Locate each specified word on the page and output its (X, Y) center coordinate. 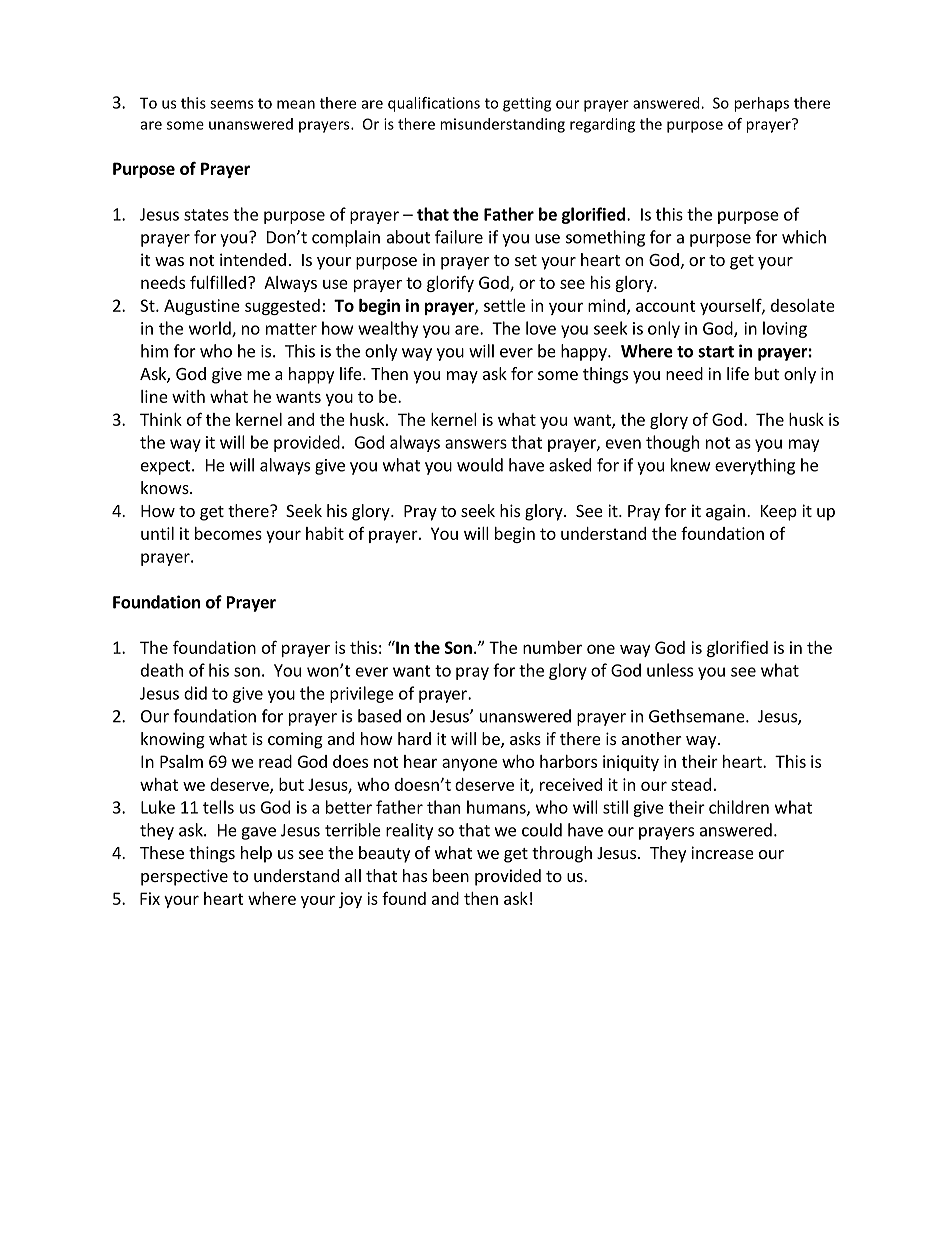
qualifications (434, 104)
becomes (228, 533)
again (725, 512)
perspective (184, 877)
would (480, 465)
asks (525, 738)
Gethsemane (698, 716)
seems (231, 104)
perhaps (761, 104)
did (195, 693)
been (451, 875)
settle (504, 305)
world (211, 329)
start (716, 352)
